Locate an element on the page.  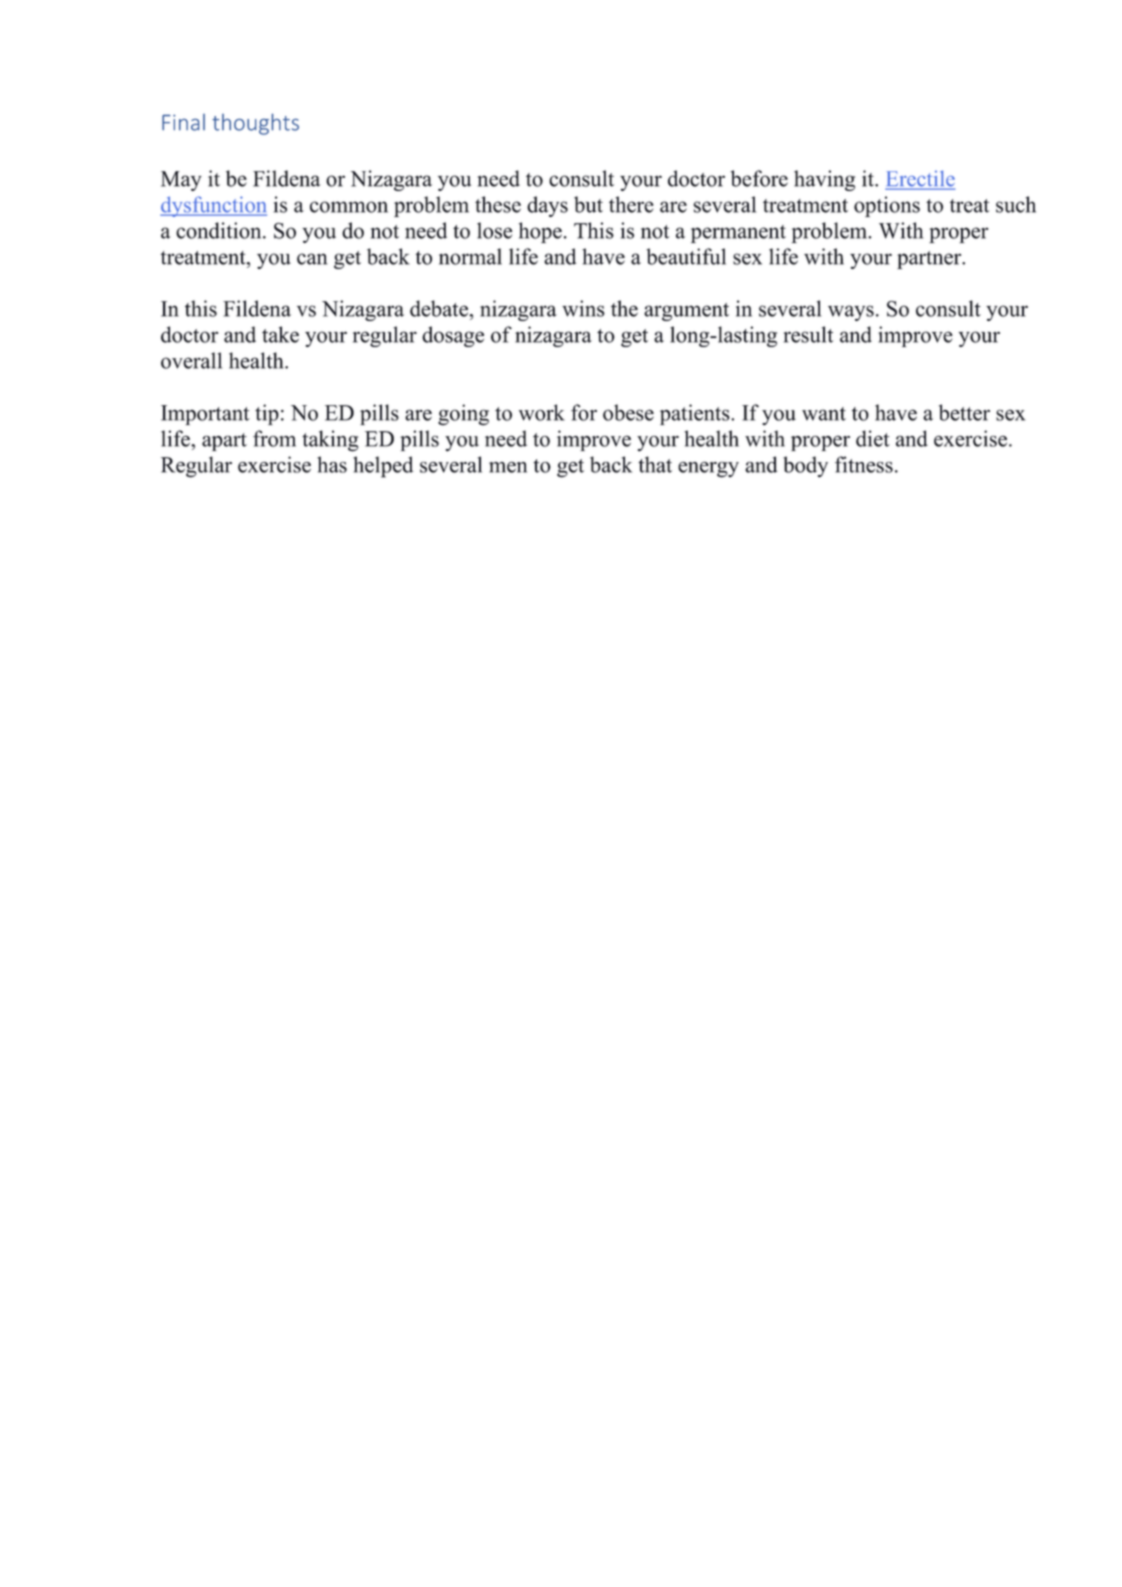
hope is located at coordinates (540, 232).
